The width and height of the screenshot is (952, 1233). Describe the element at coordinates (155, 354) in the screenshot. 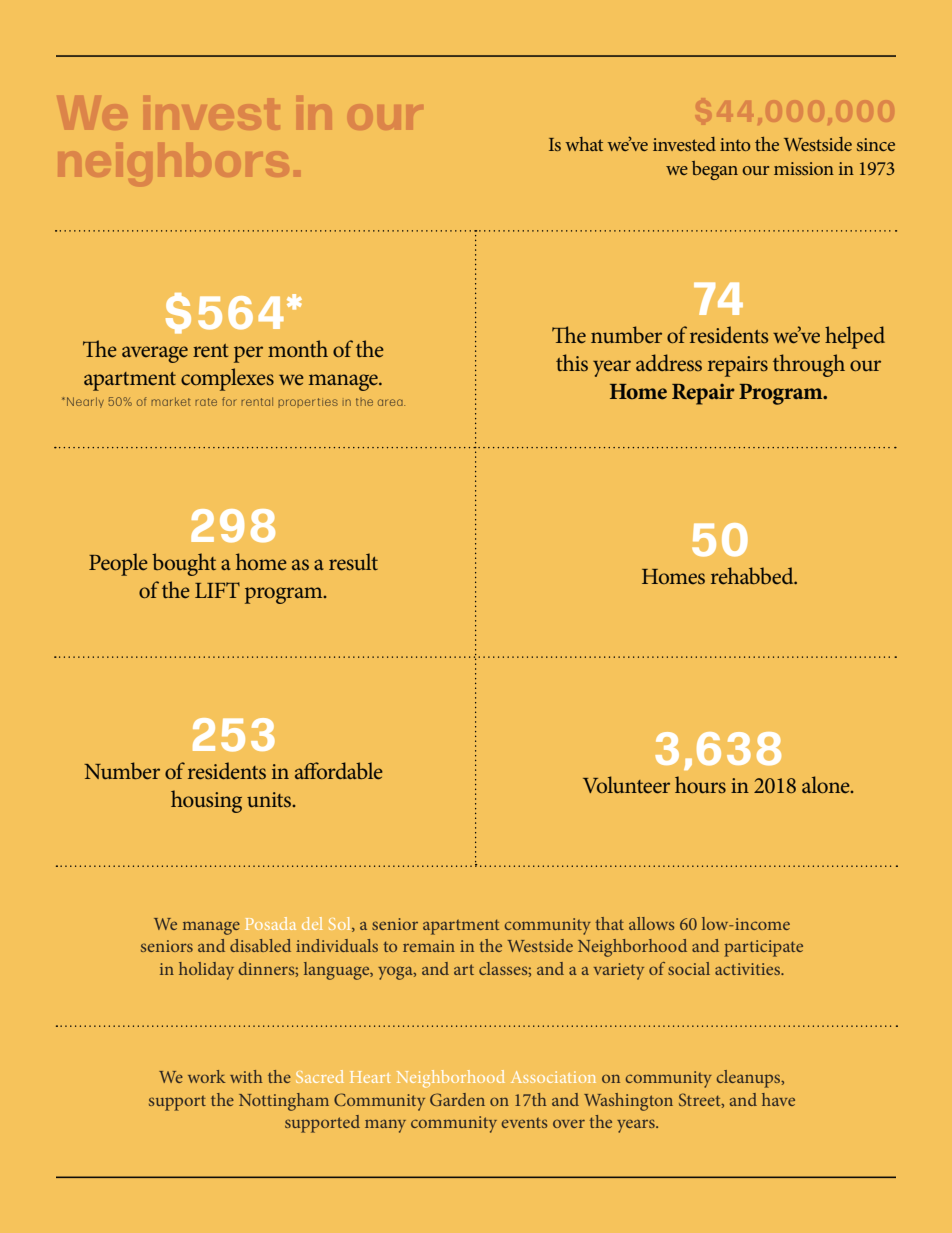

I see `average` at that location.
